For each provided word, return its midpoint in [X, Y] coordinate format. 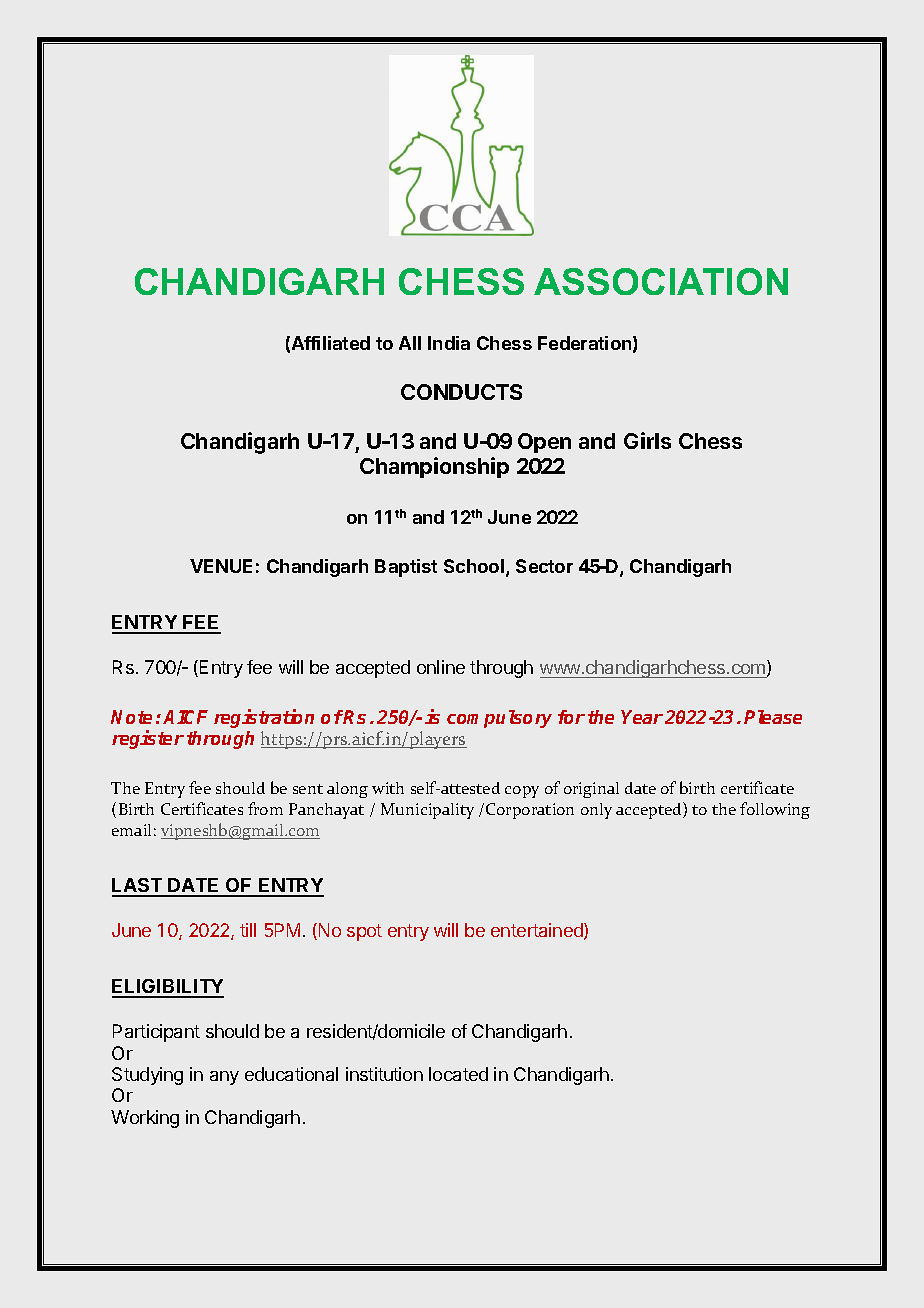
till [248, 930]
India [449, 343]
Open [544, 443]
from [265, 808]
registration [264, 718]
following [775, 810]
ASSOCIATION [661, 281]
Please [773, 717]
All [410, 343]
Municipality [427, 811]
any [224, 1078]
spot [364, 932]
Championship [434, 467]
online [441, 667]
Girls [647, 440]
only [596, 811]
